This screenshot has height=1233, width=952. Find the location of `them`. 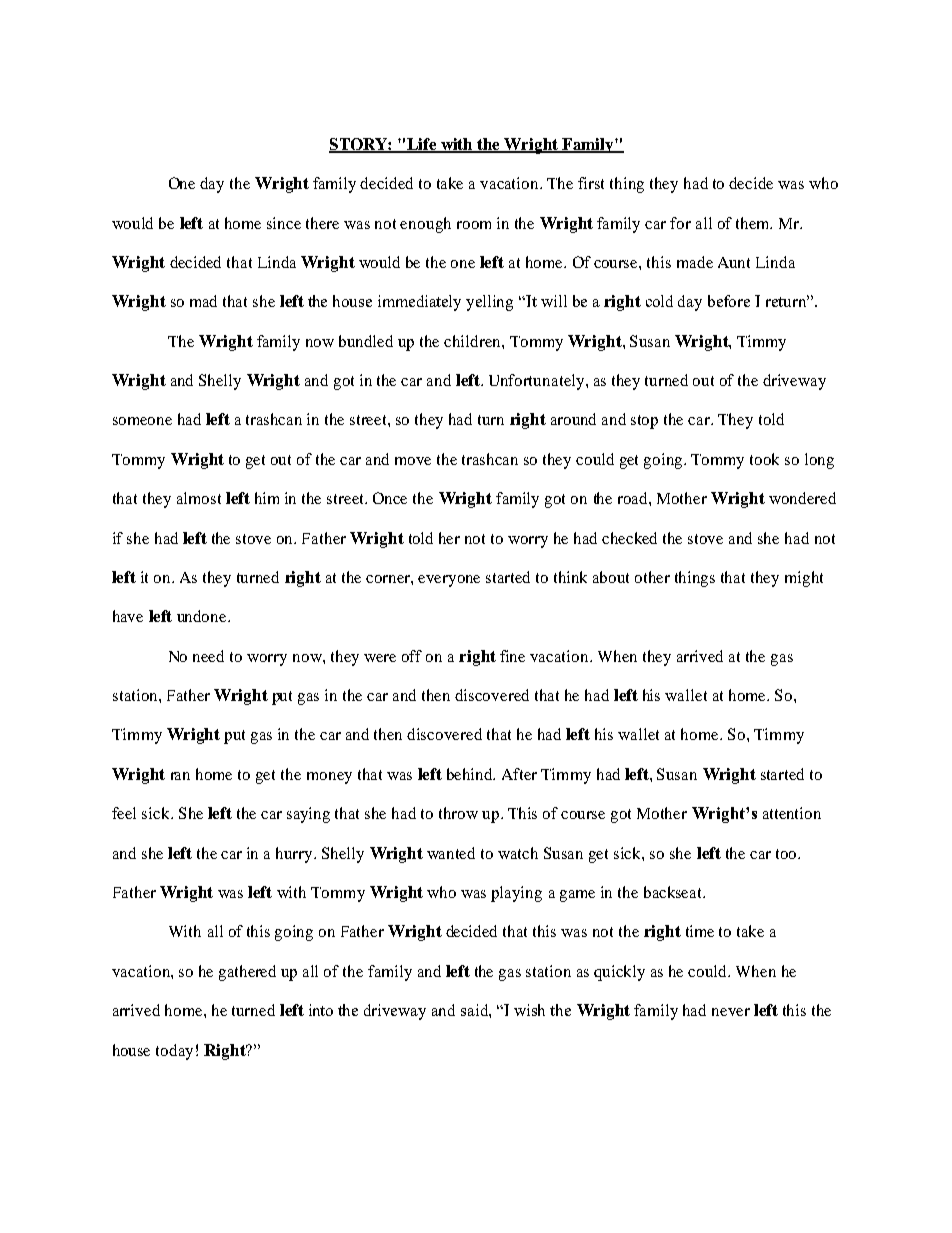

them is located at coordinates (754, 223).
